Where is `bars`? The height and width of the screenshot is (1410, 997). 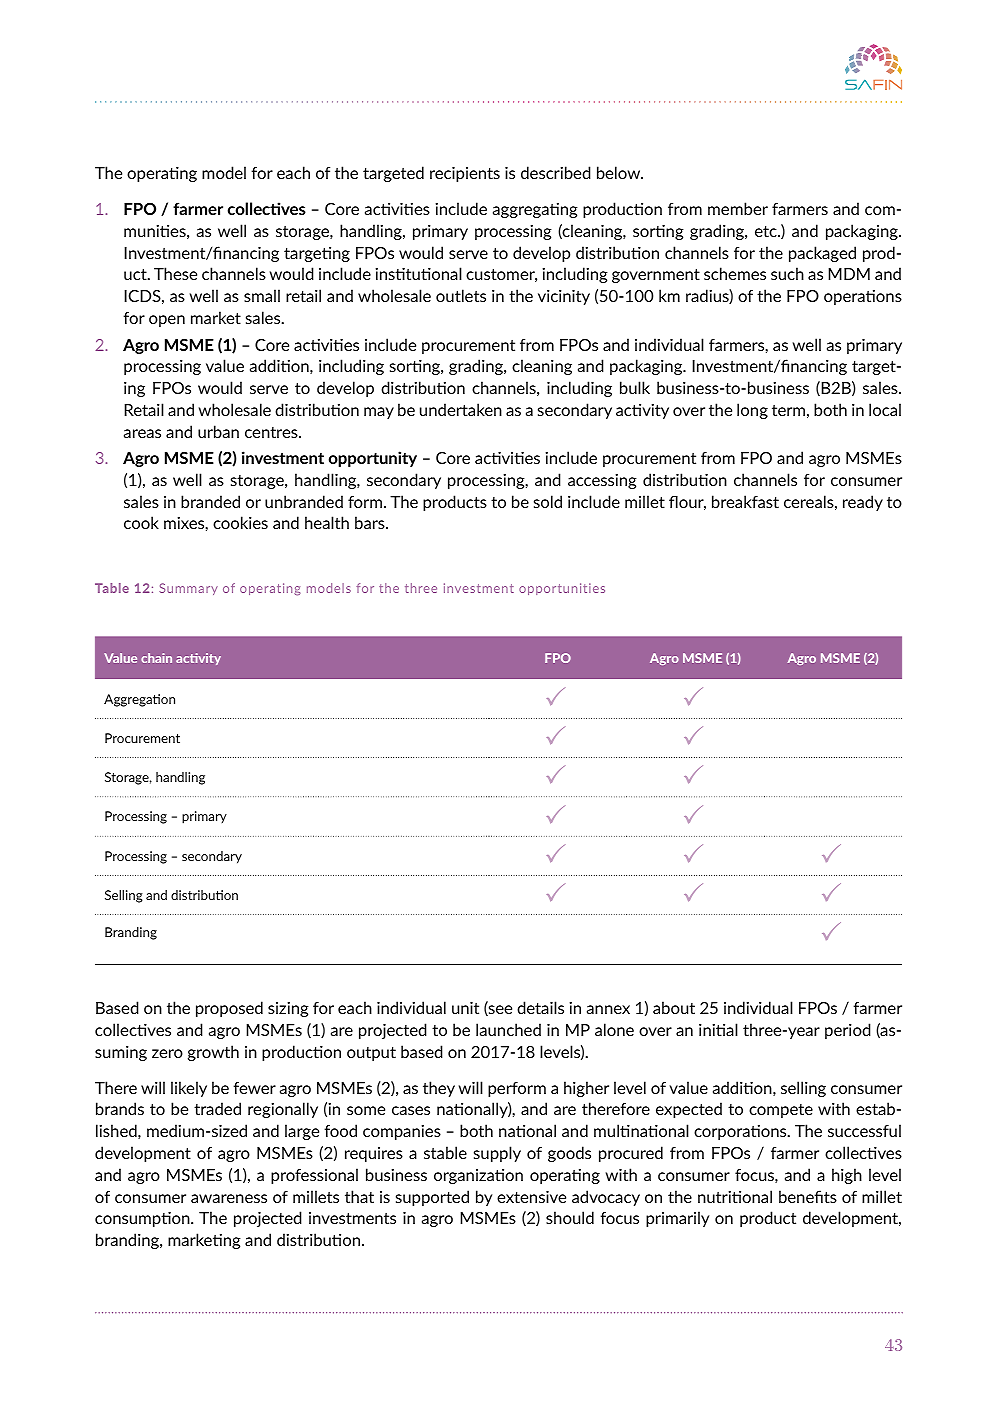
bars is located at coordinates (371, 522).
